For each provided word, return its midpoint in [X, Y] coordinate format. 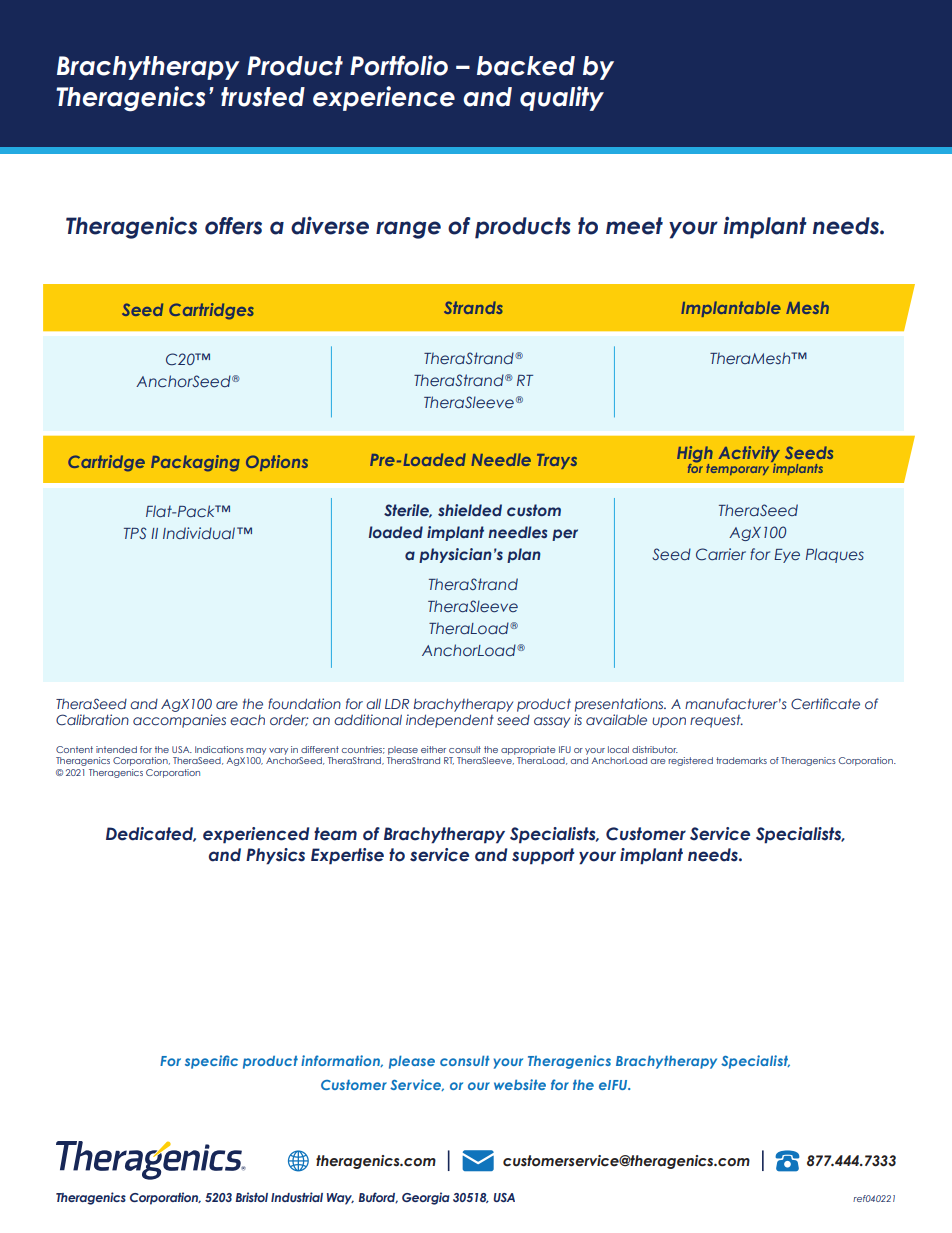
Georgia [426, 1198]
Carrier [721, 554]
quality [562, 98]
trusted [263, 97]
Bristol [251, 1197]
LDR [397, 704]
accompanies [179, 721]
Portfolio [399, 65]
